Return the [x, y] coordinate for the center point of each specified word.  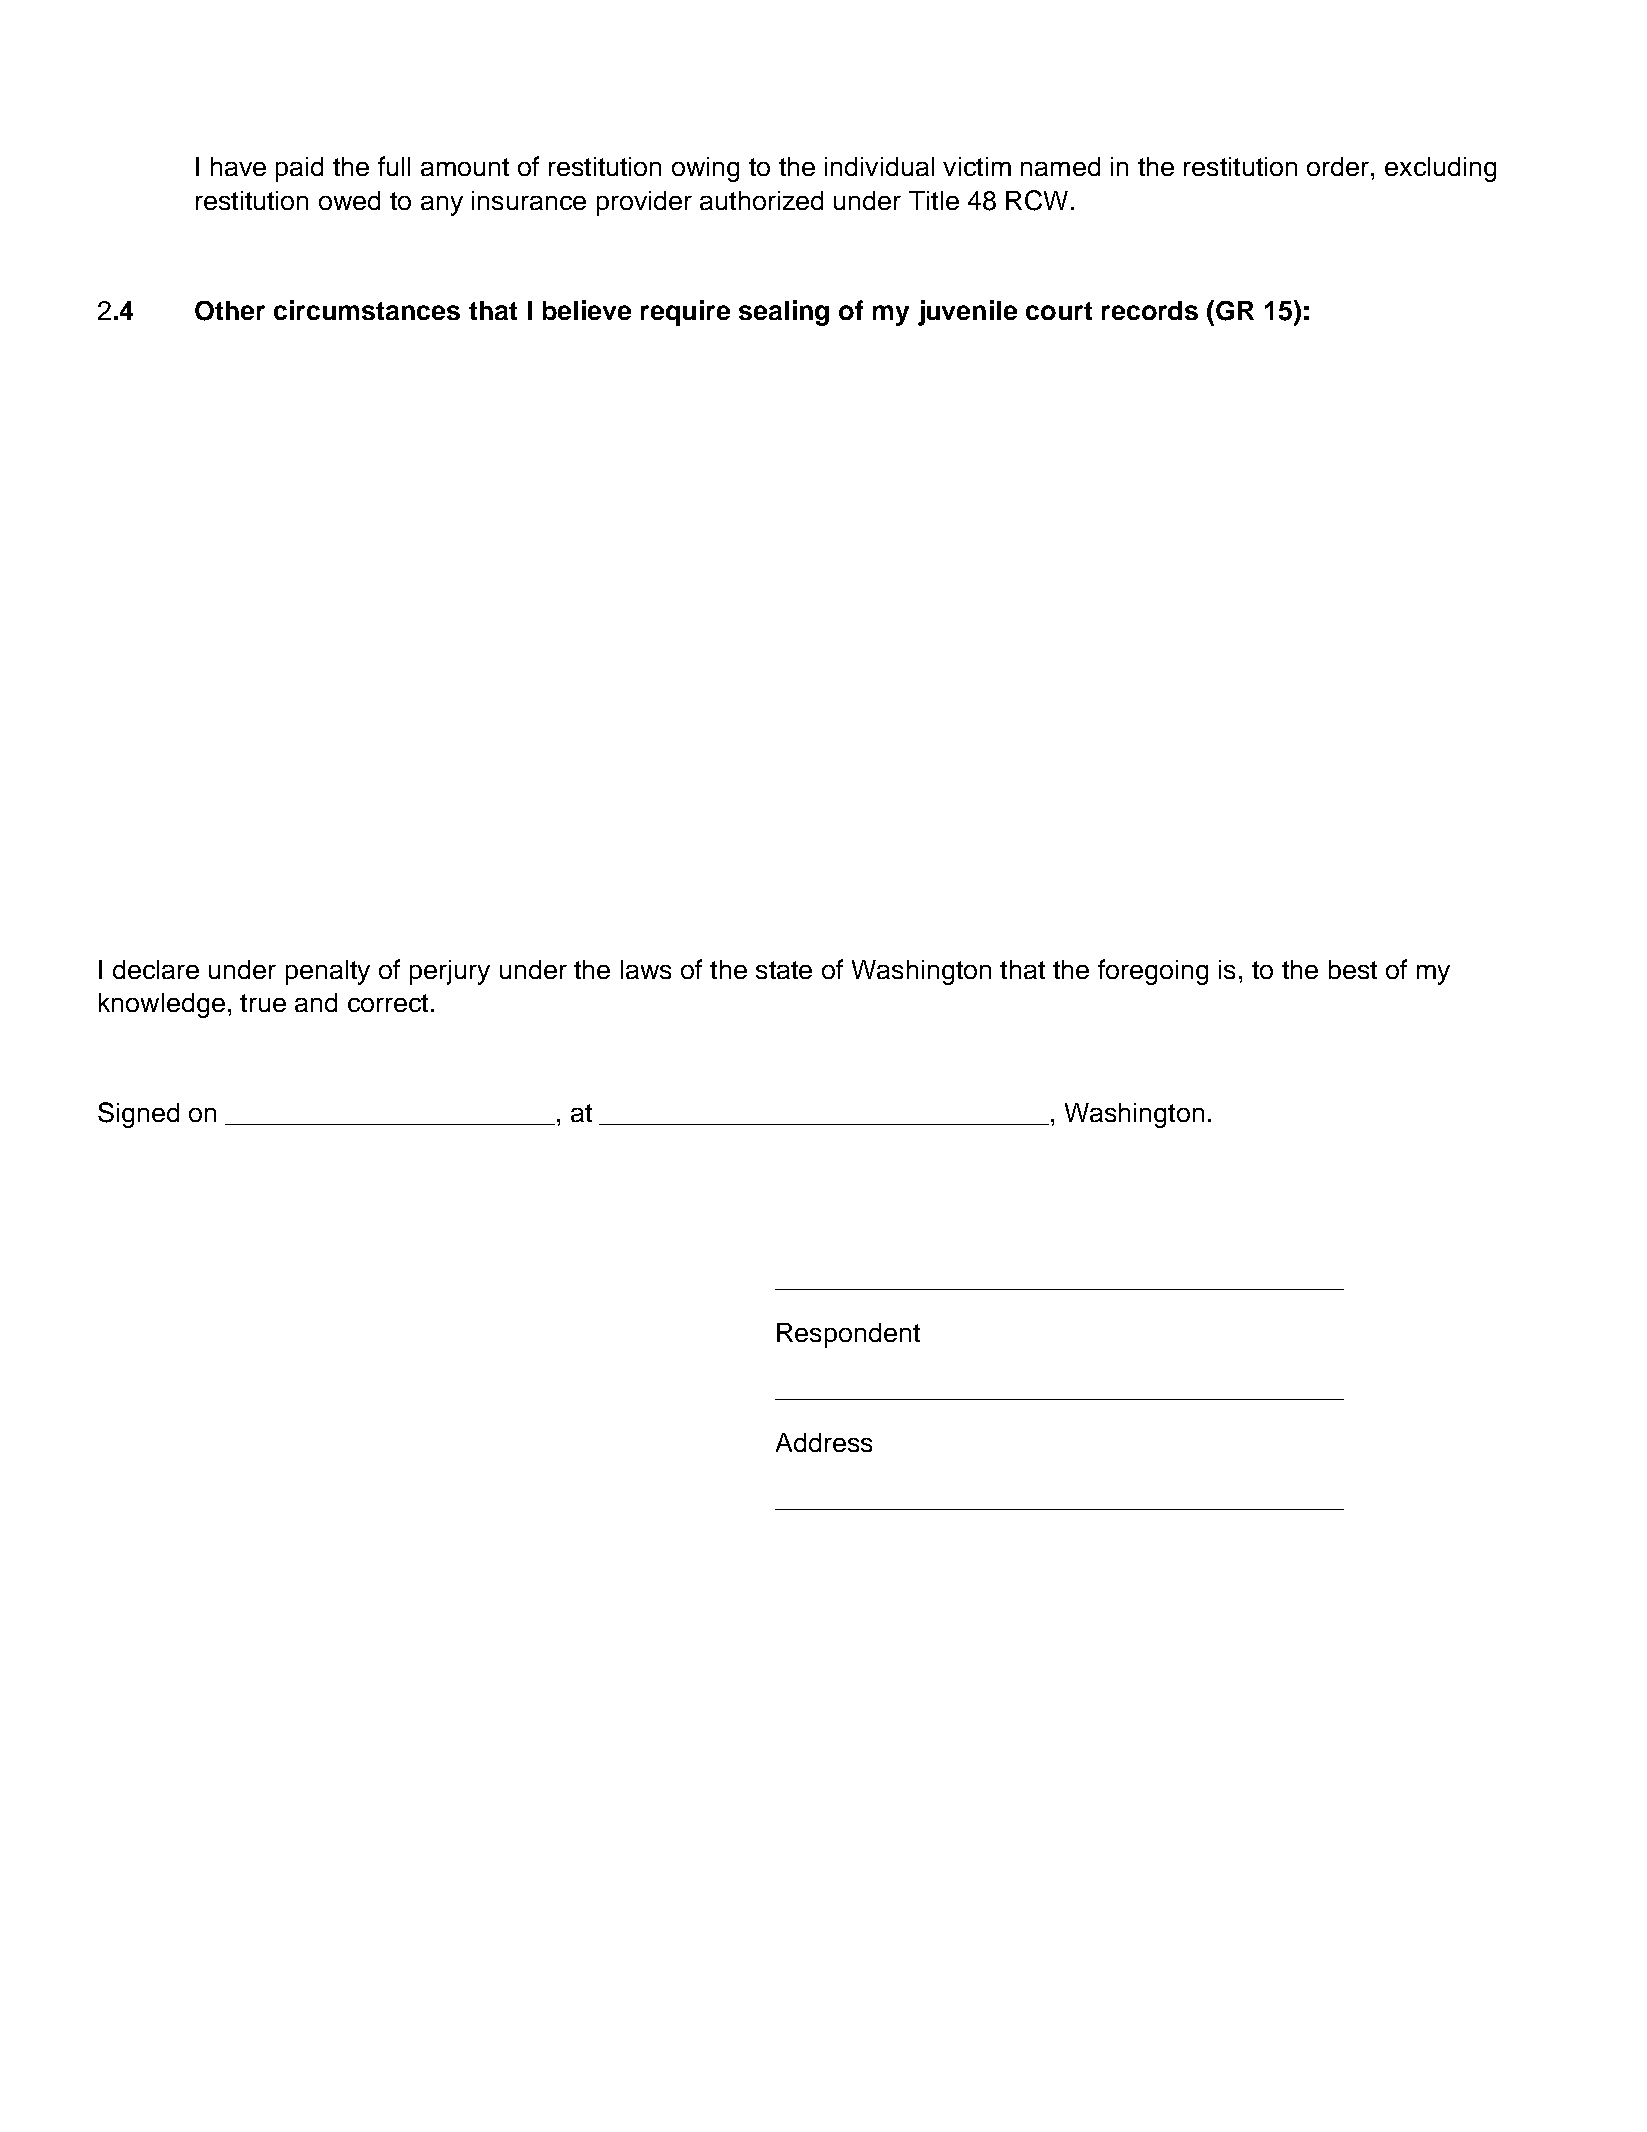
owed [349, 200]
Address [824, 1442]
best [1353, 969]
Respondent [848, 1335]
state [784, 970]
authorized [761, 200]
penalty [328, 972]
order [1339, 166]
